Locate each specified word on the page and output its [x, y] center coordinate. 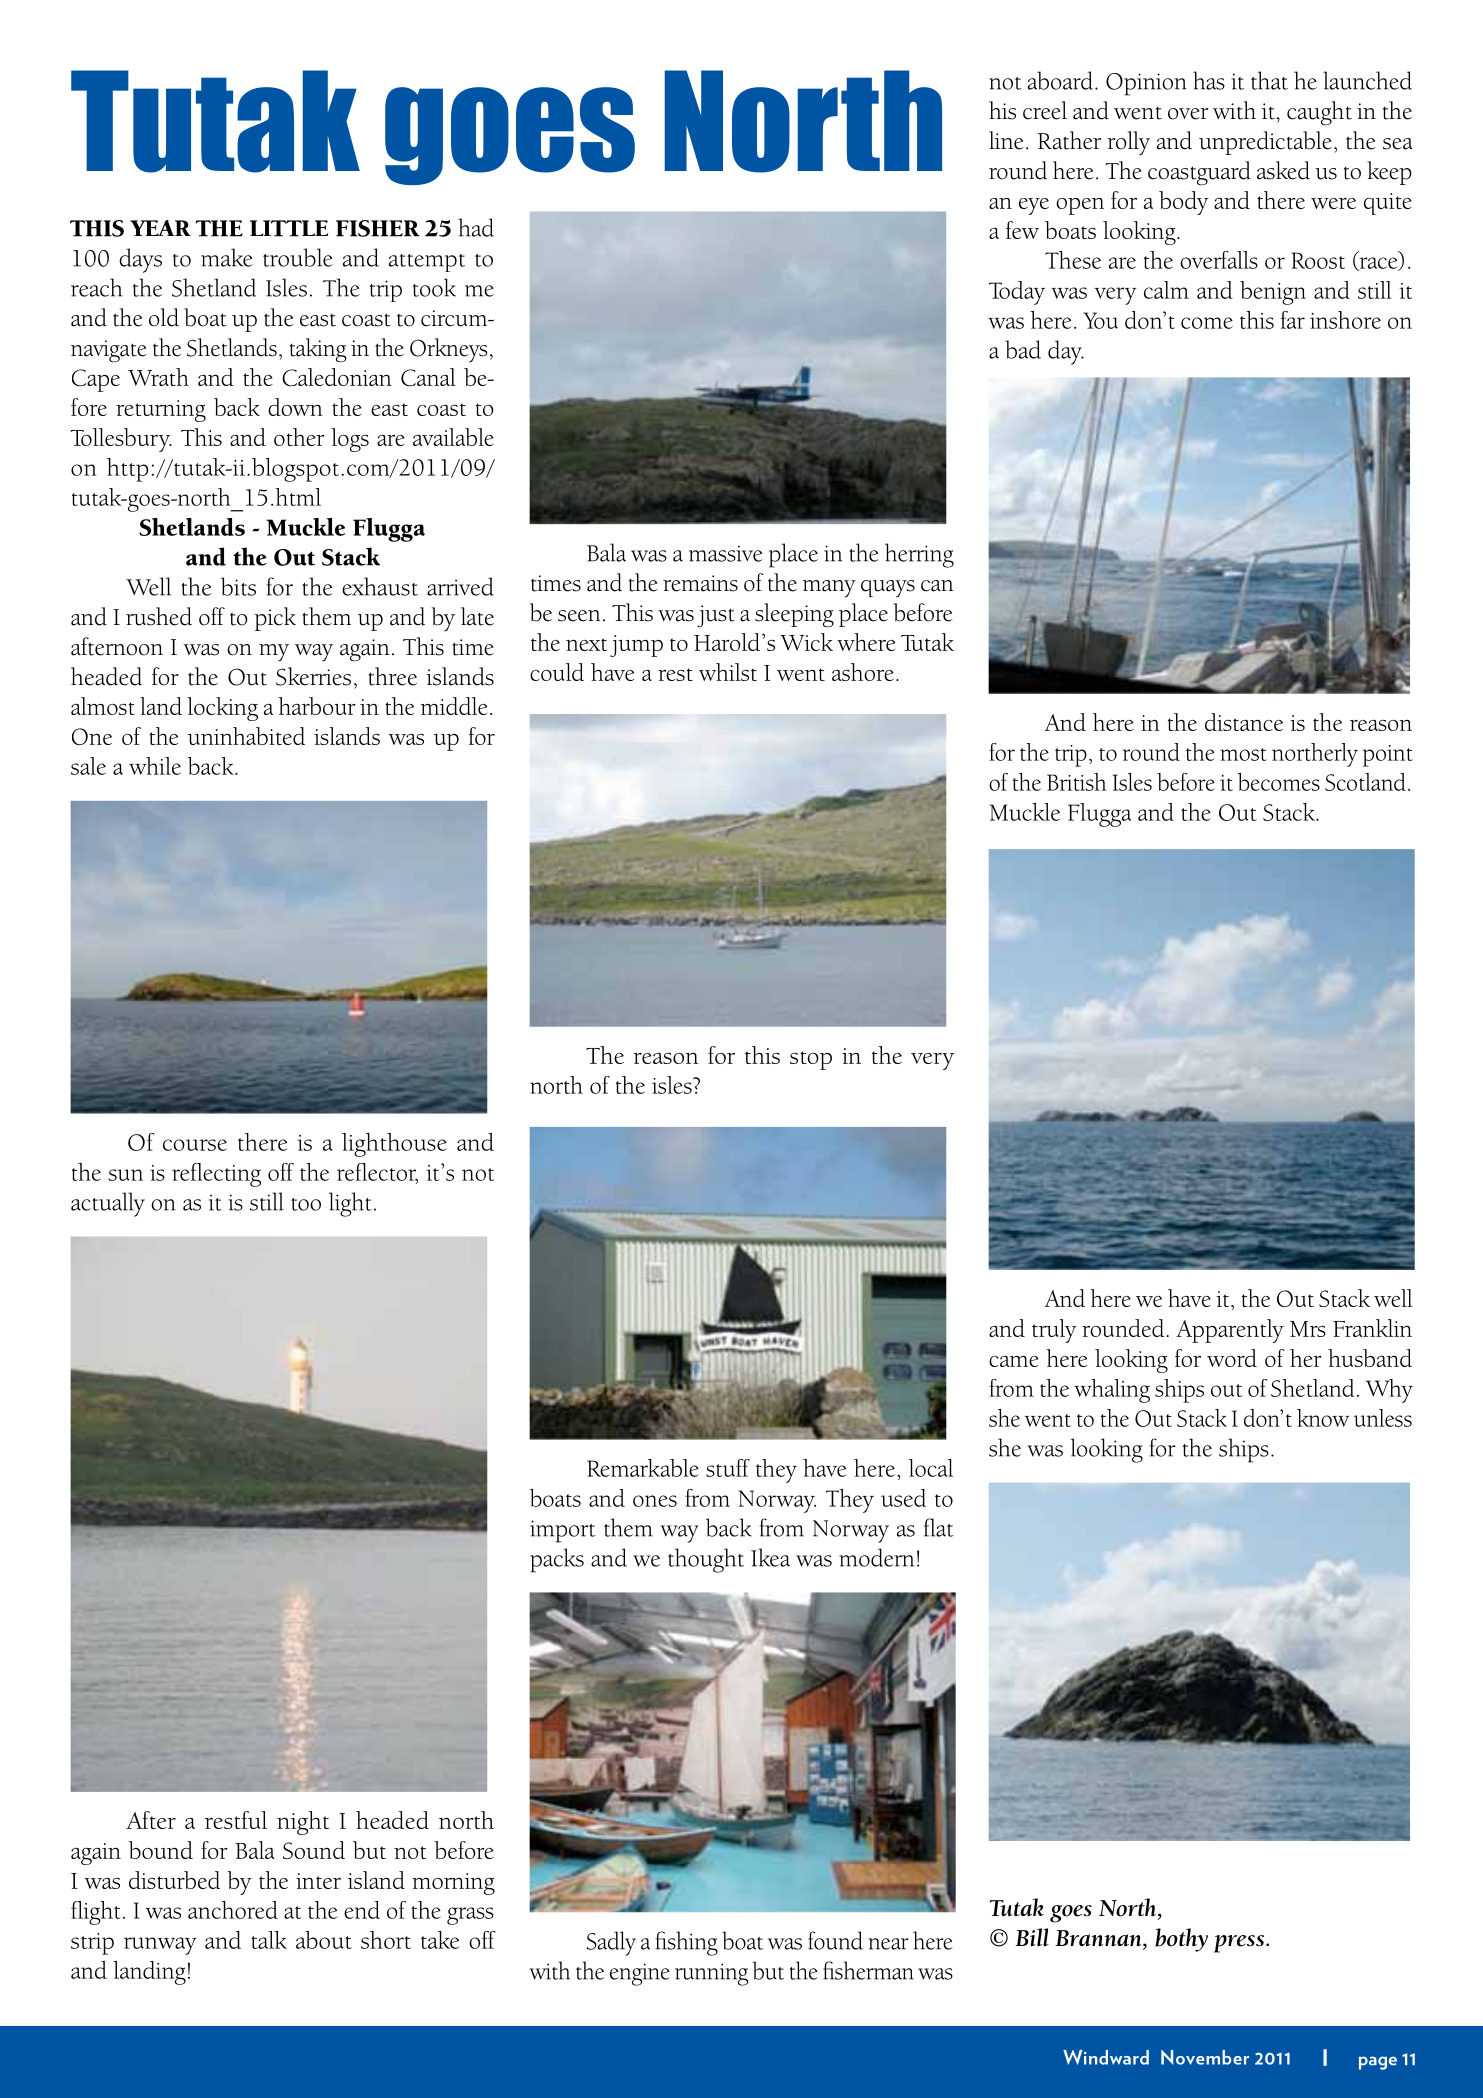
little [289, 228]
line [1006, 140]
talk [269, 1940]
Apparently [1230, 1331]
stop [811, 1060]
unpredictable [1265, 143]
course [195, 1145]
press [1239, 1944]
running [711, 1974]
